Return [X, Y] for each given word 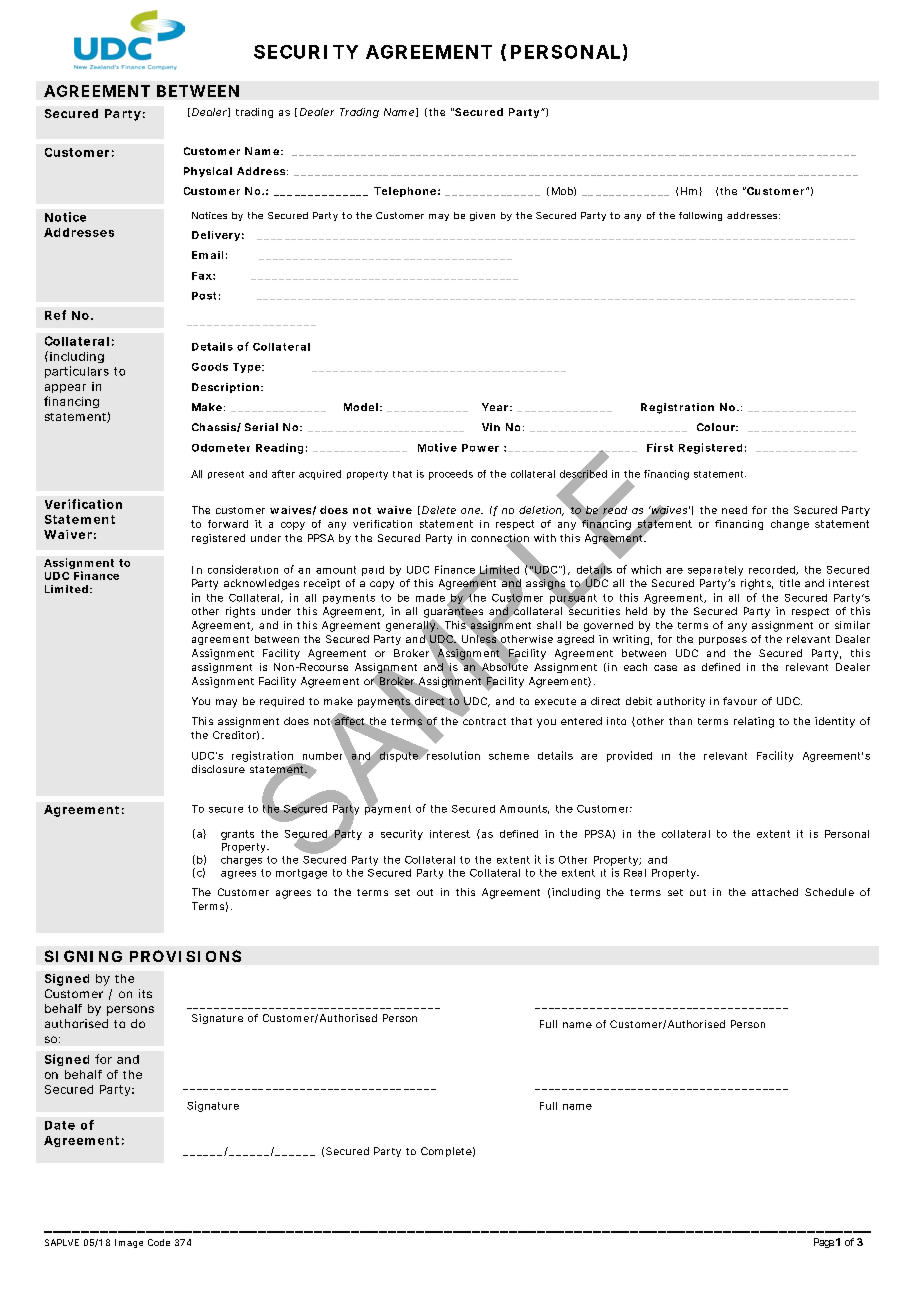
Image [129, 1243]
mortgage [301, 874]
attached [775, 892]
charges [241, 861]
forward [228, 524]
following [700, 216]
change [790, 525]
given [482, 216]
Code [159, 1242]
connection [500, 539]
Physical [208, 172]
